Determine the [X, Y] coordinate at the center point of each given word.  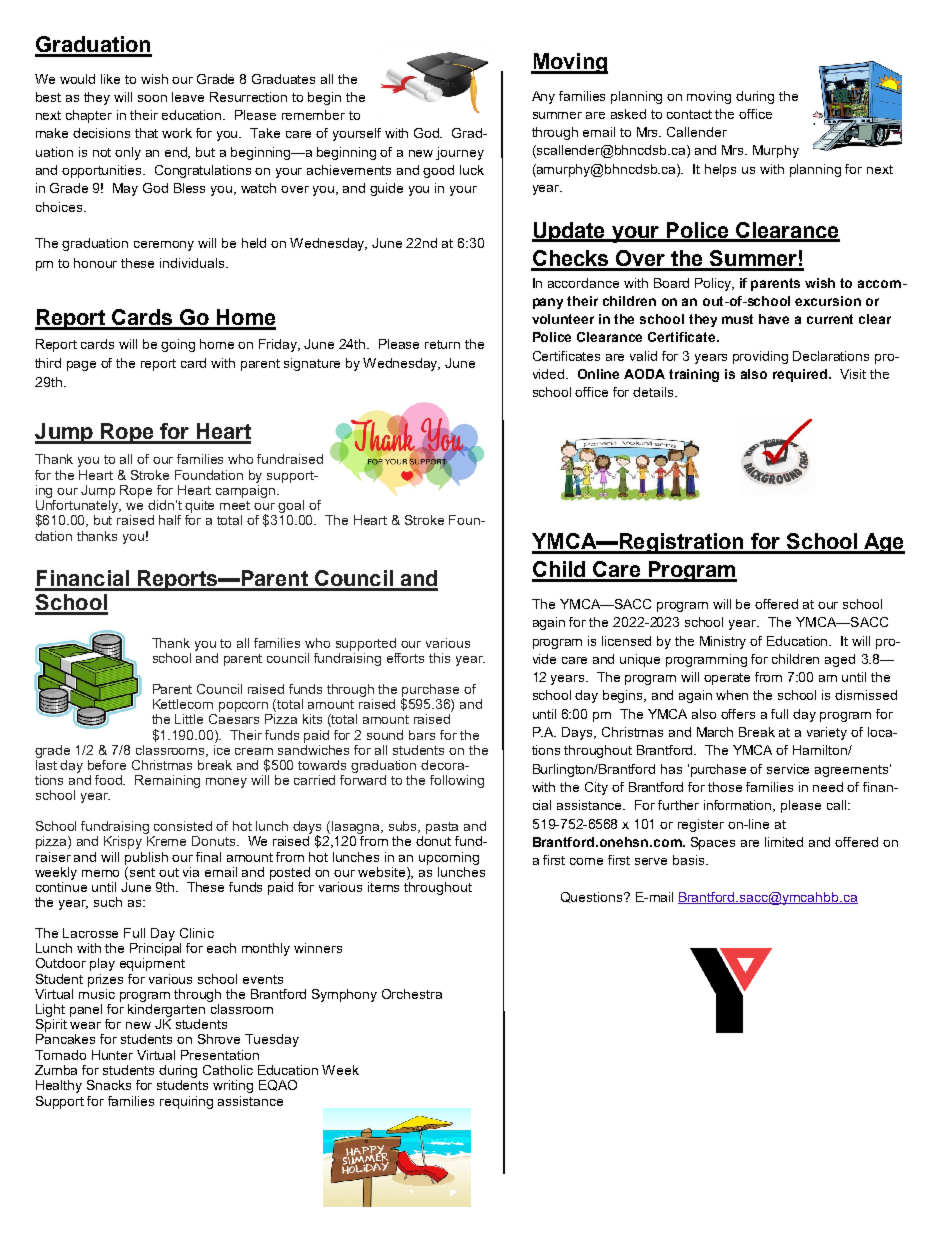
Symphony [344, 995]
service [788, 769]
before [107, 765]
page [81, 366]
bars [422, 735]
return [442, 344]
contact [689, 114]
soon [152, 98]
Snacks [109, 1085]
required [801, 375]
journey [460, 153]
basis [690, 860]
